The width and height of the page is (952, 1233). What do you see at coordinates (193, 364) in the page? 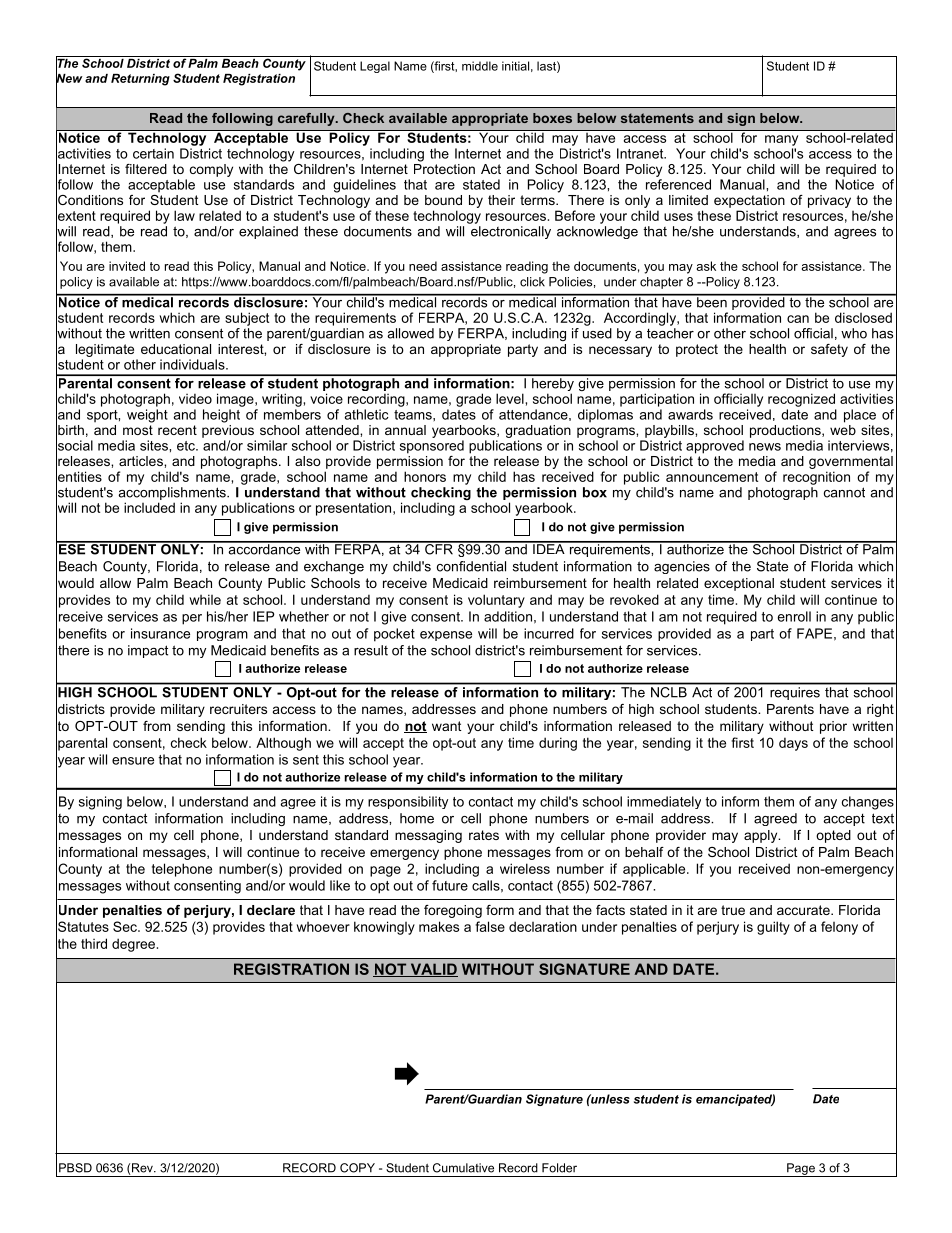
I see `individuals` at bounding box center [193, 364].
